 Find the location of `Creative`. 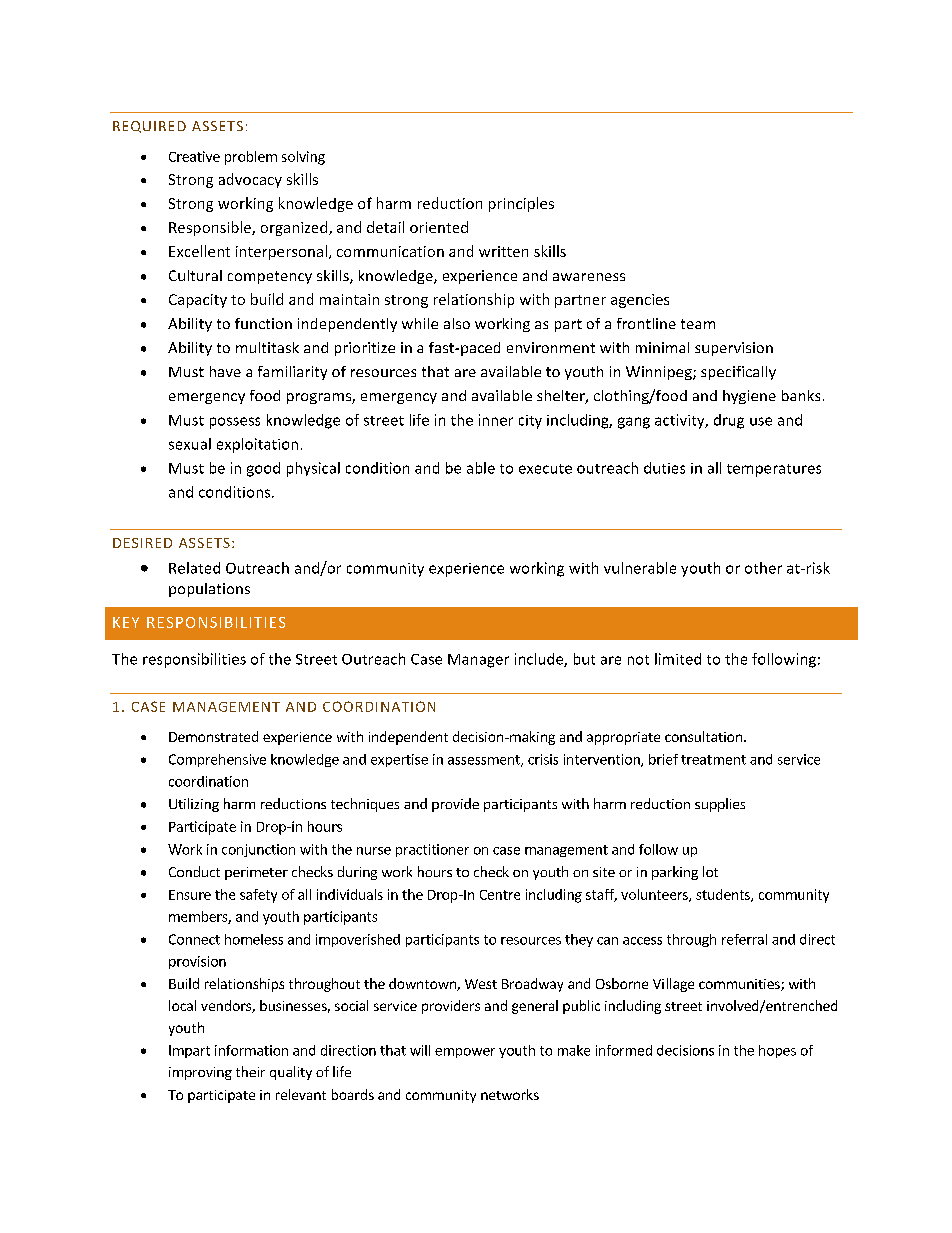

Creative is located at coordinates (194, 156).
